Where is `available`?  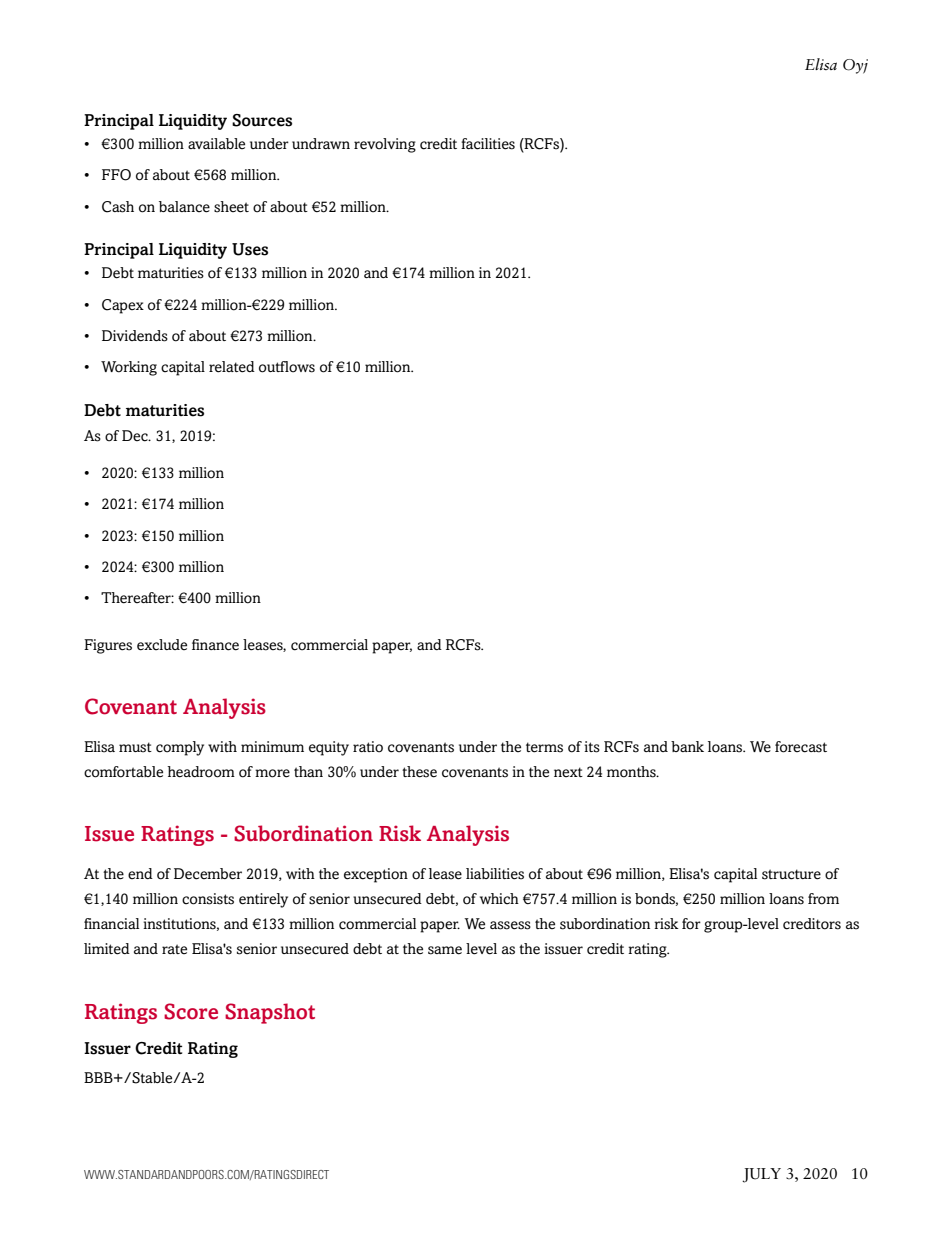 available is located at coordinates (216, 143).
